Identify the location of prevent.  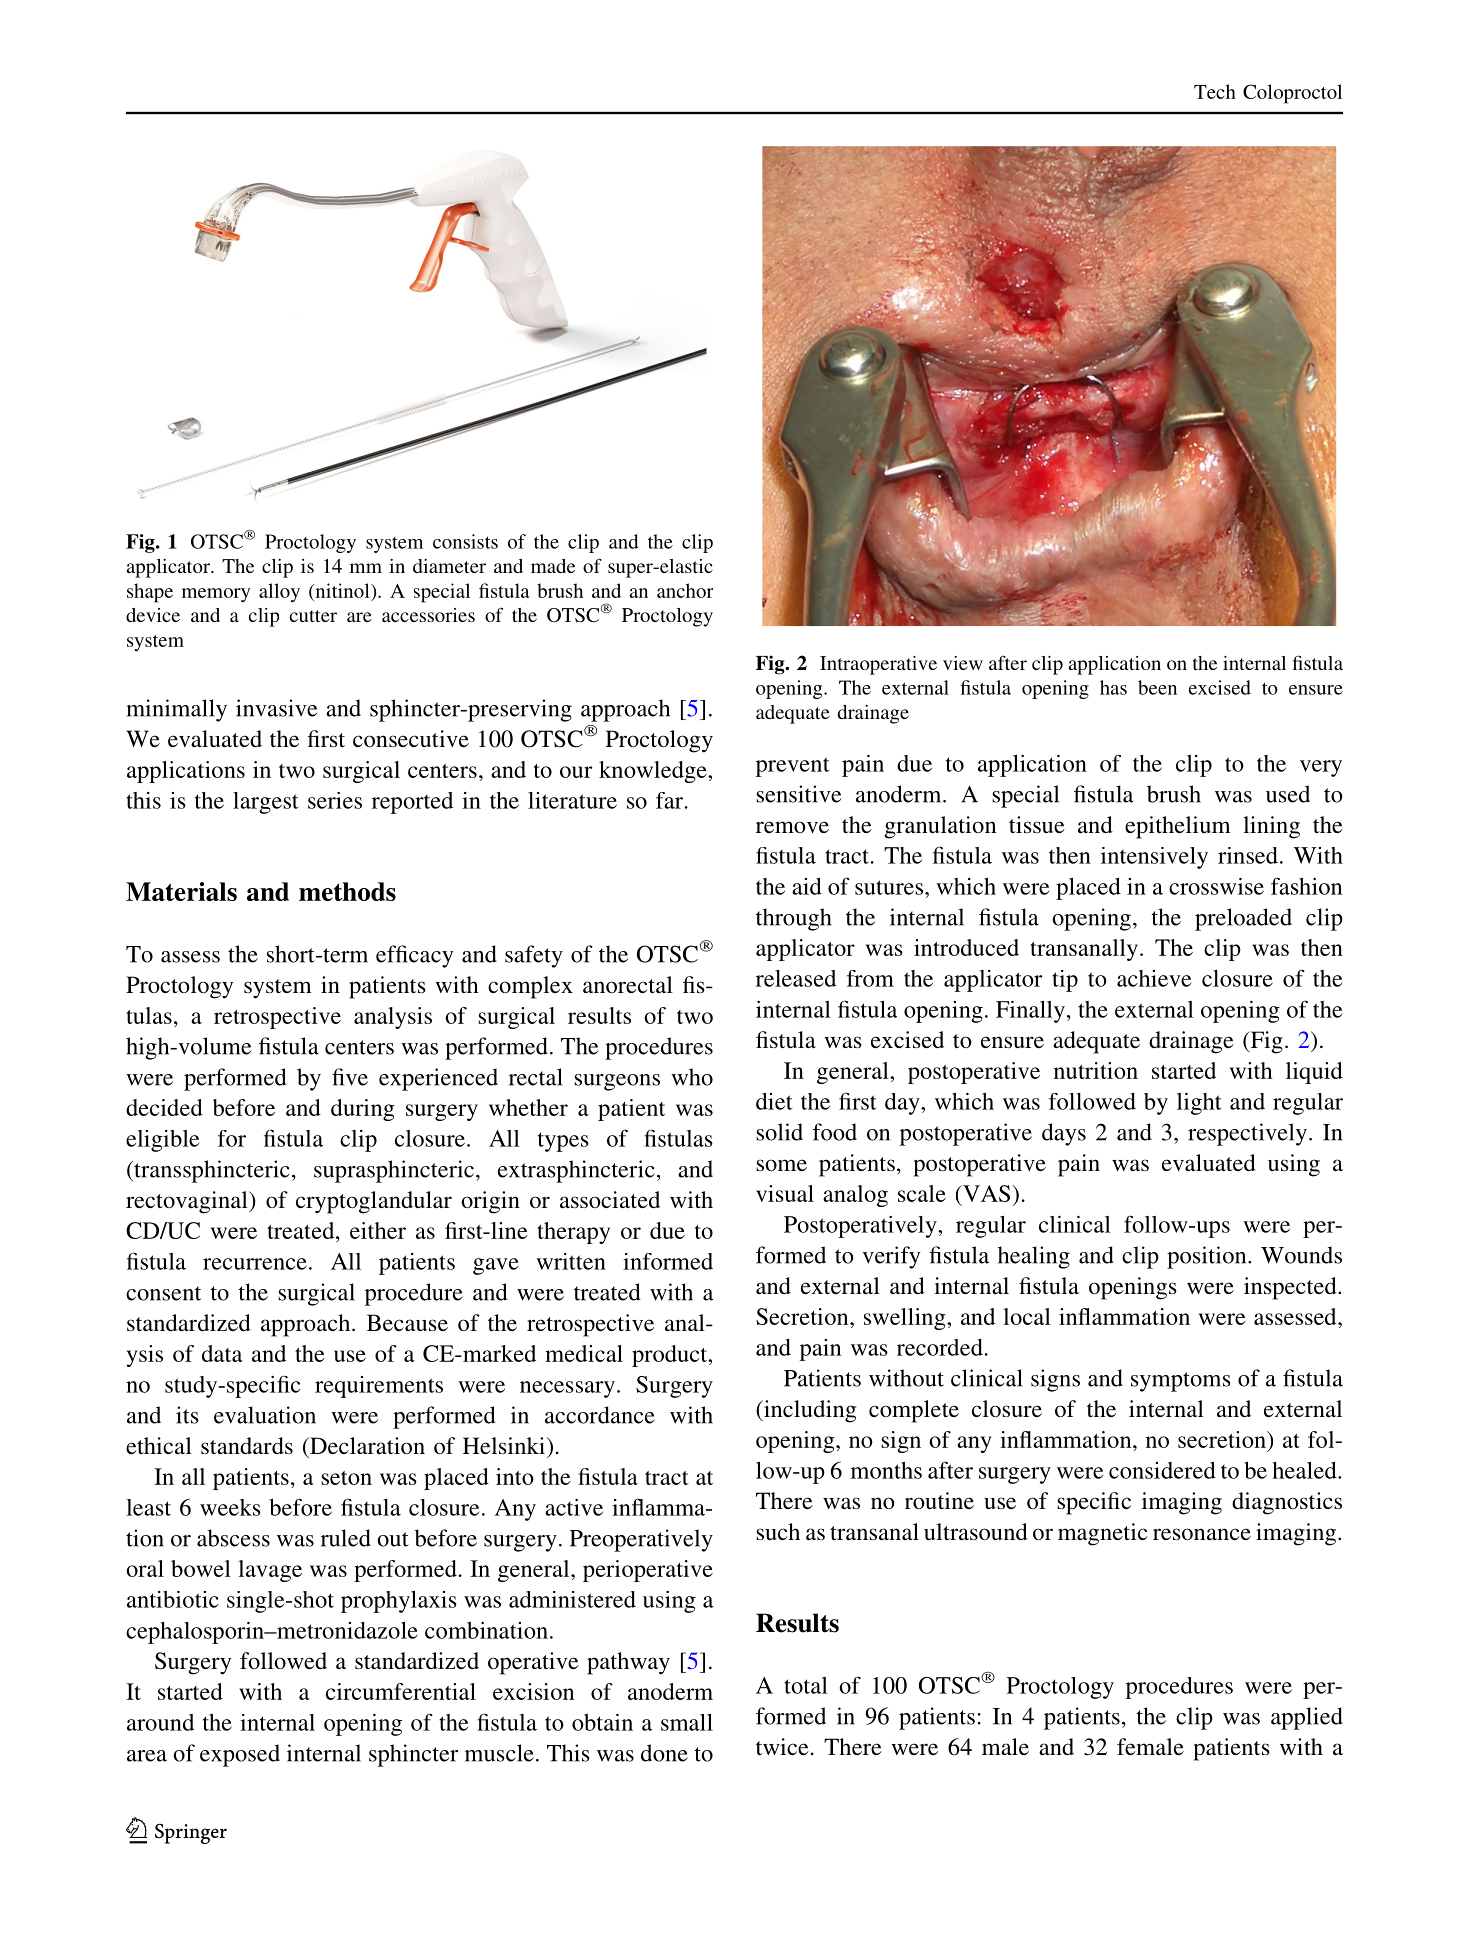
(792, 767).
